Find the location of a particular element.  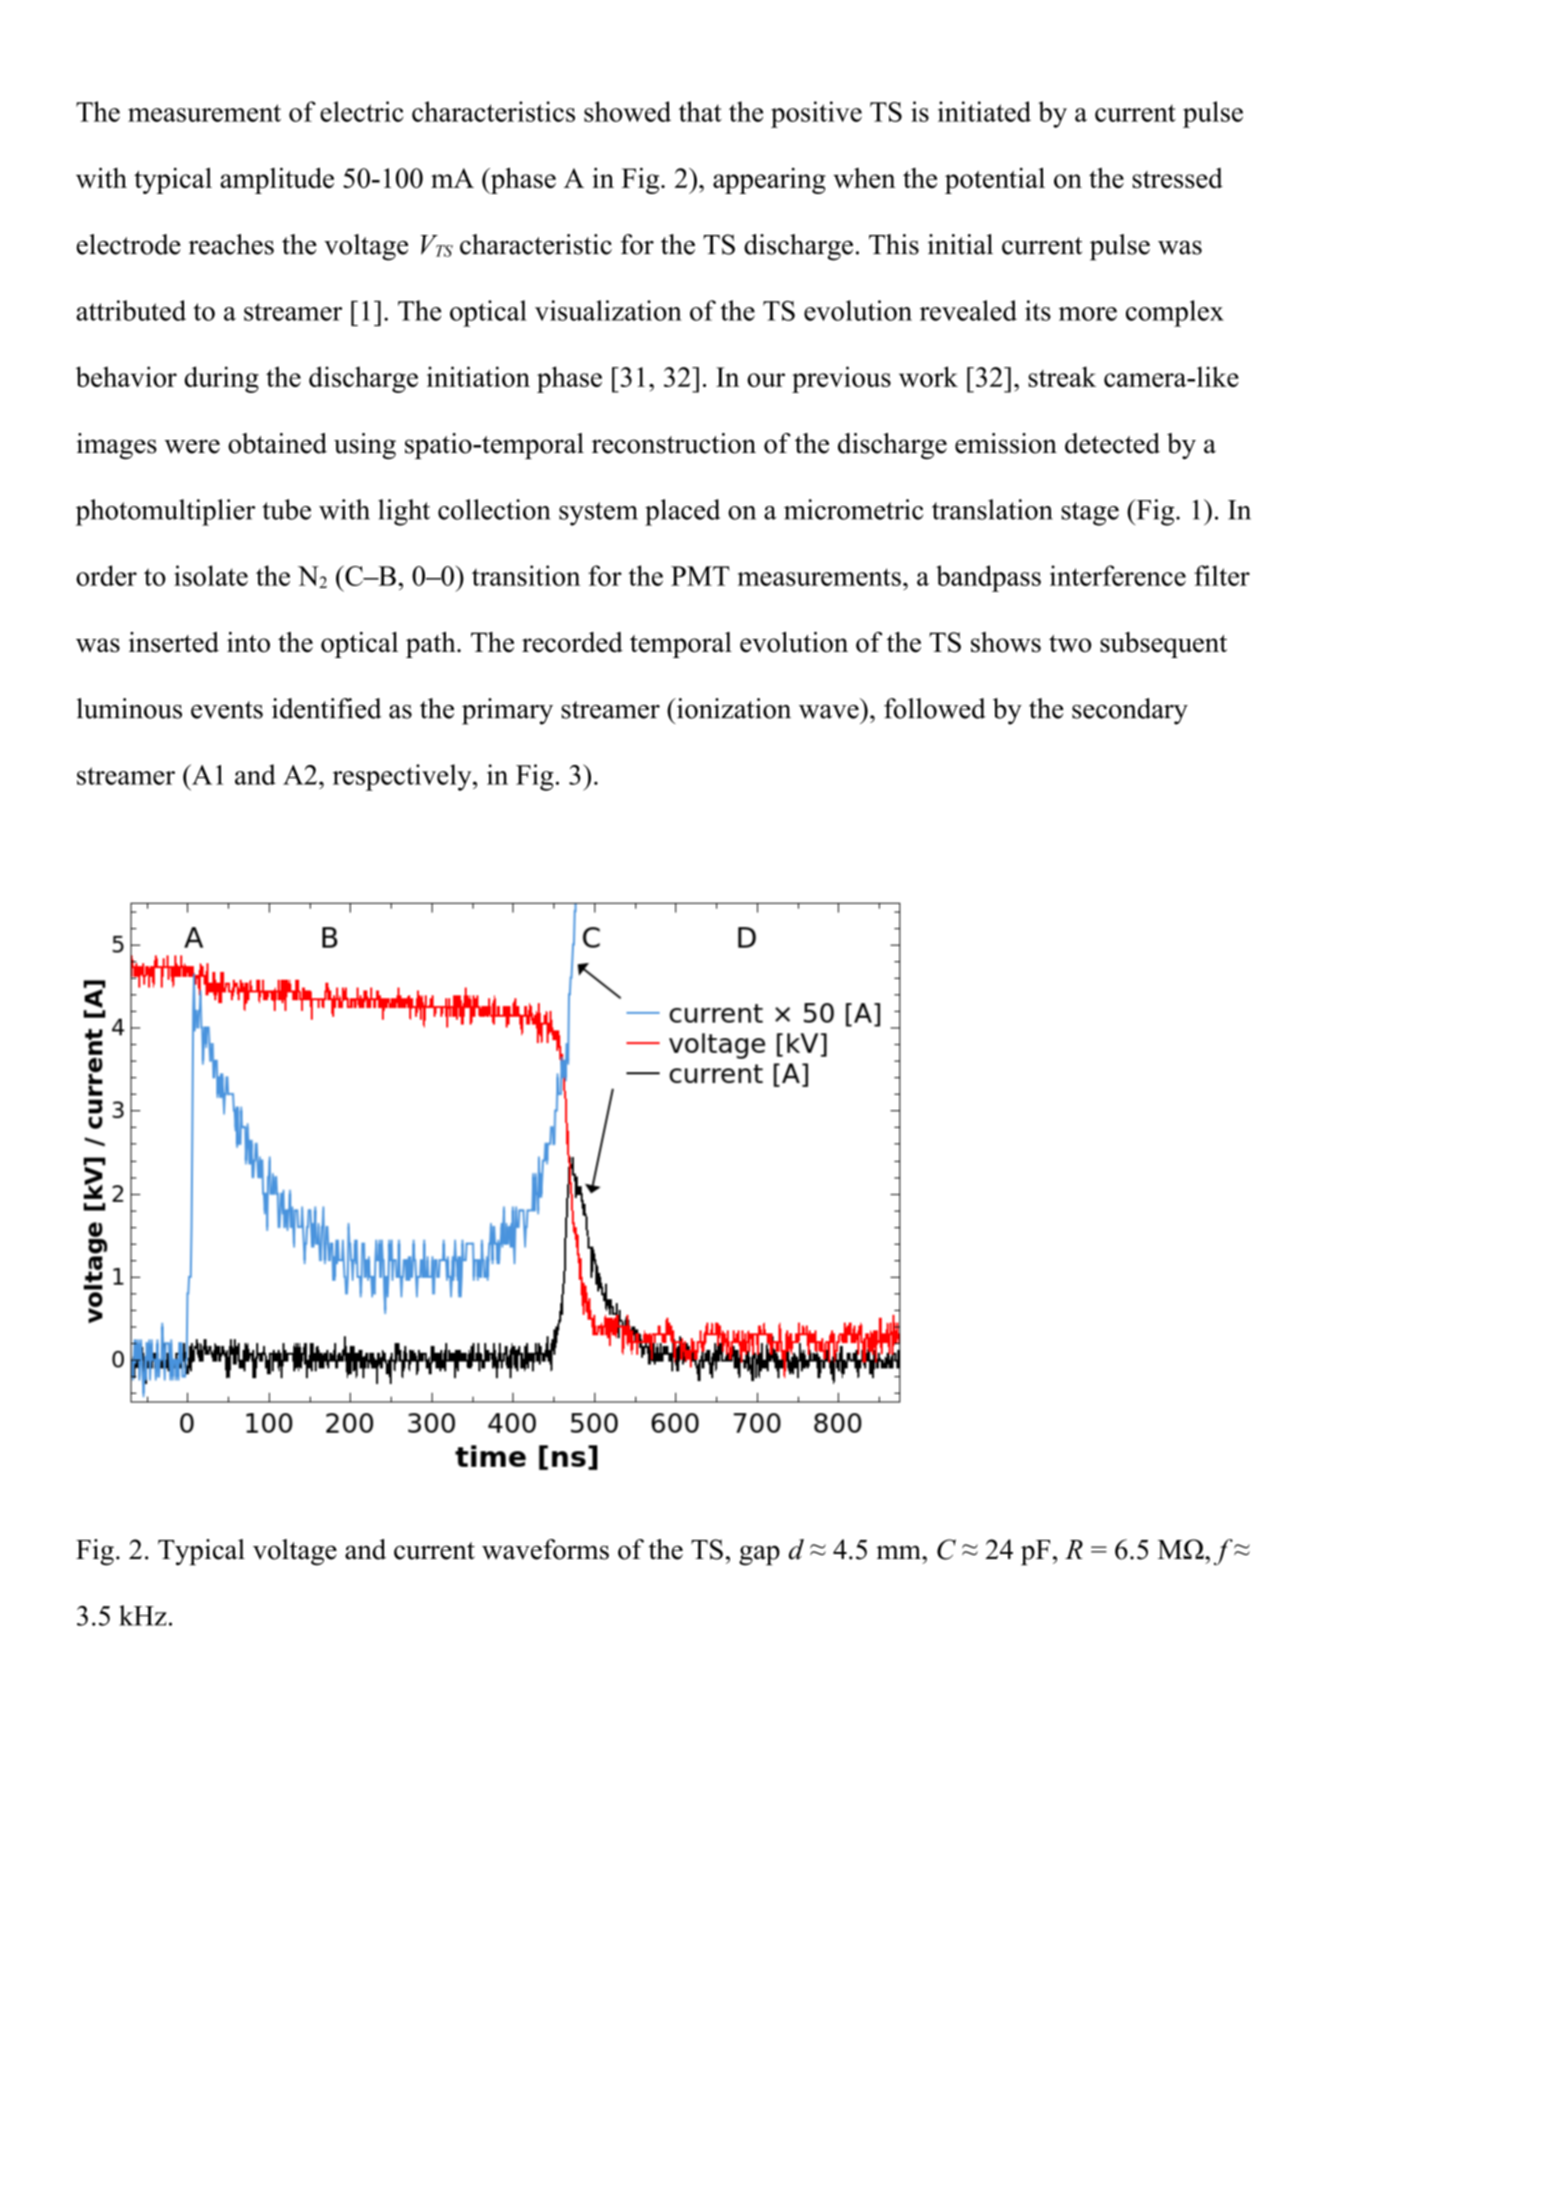

respectively is located at coordinates (403, 777).
